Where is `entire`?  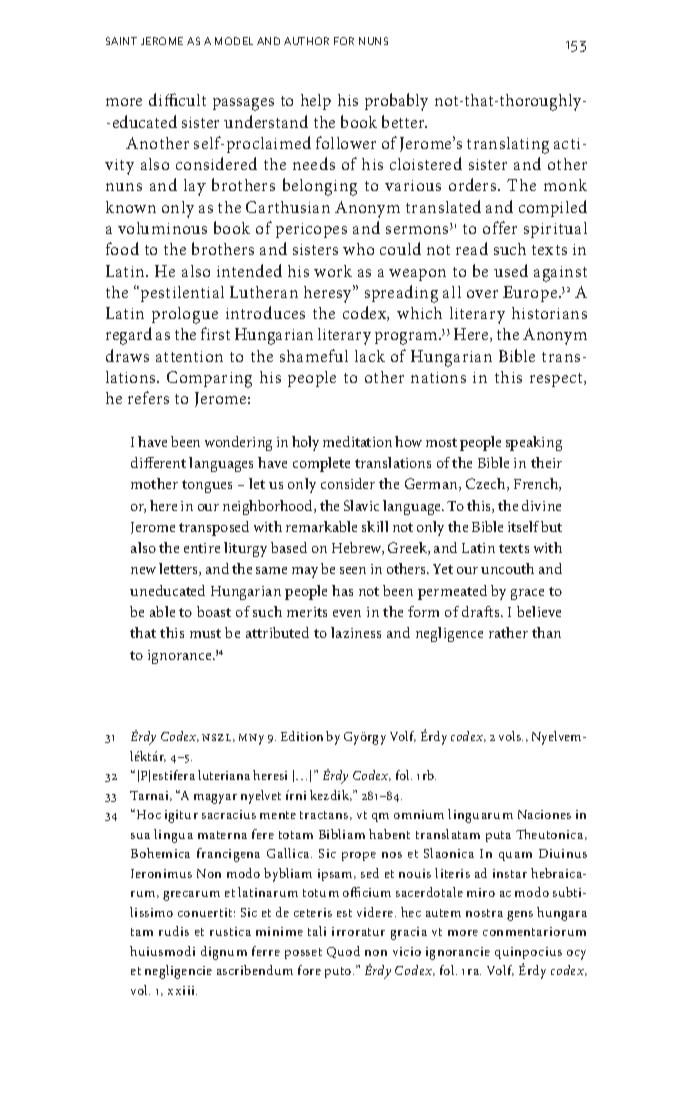 entire is located at coordinates (202, 548).
